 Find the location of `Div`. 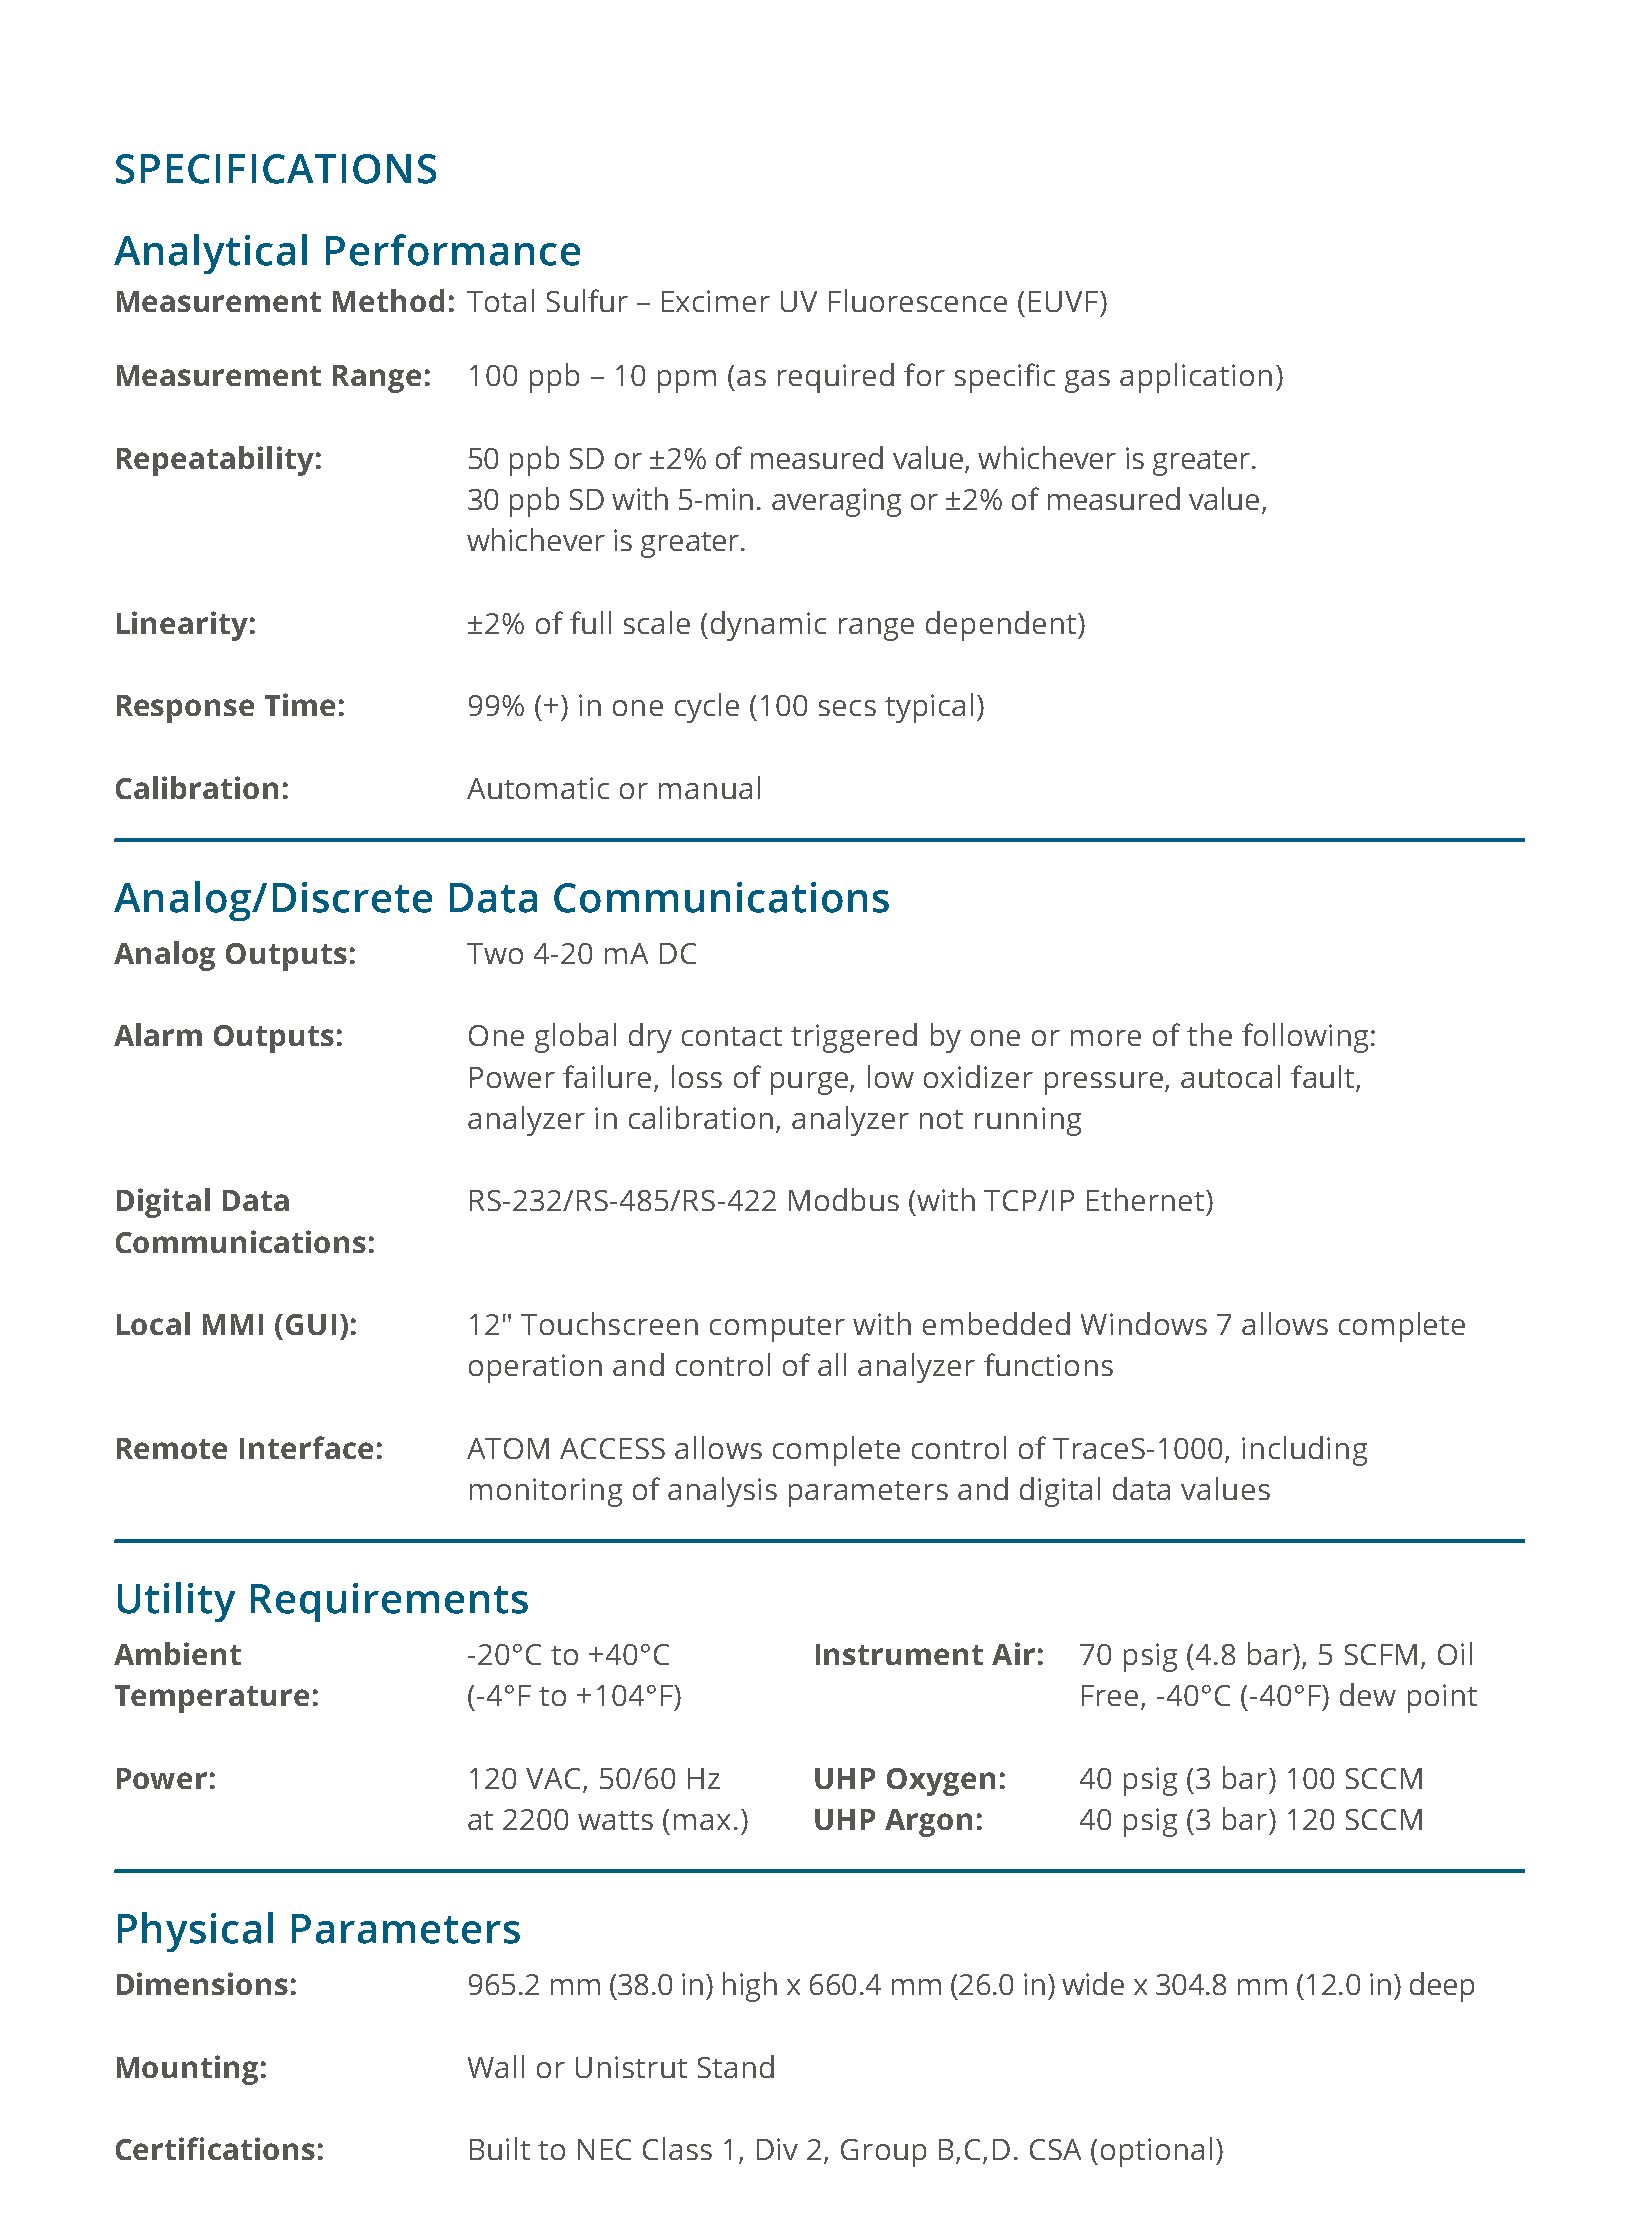

Div is located at coordinates (777, 2149).
